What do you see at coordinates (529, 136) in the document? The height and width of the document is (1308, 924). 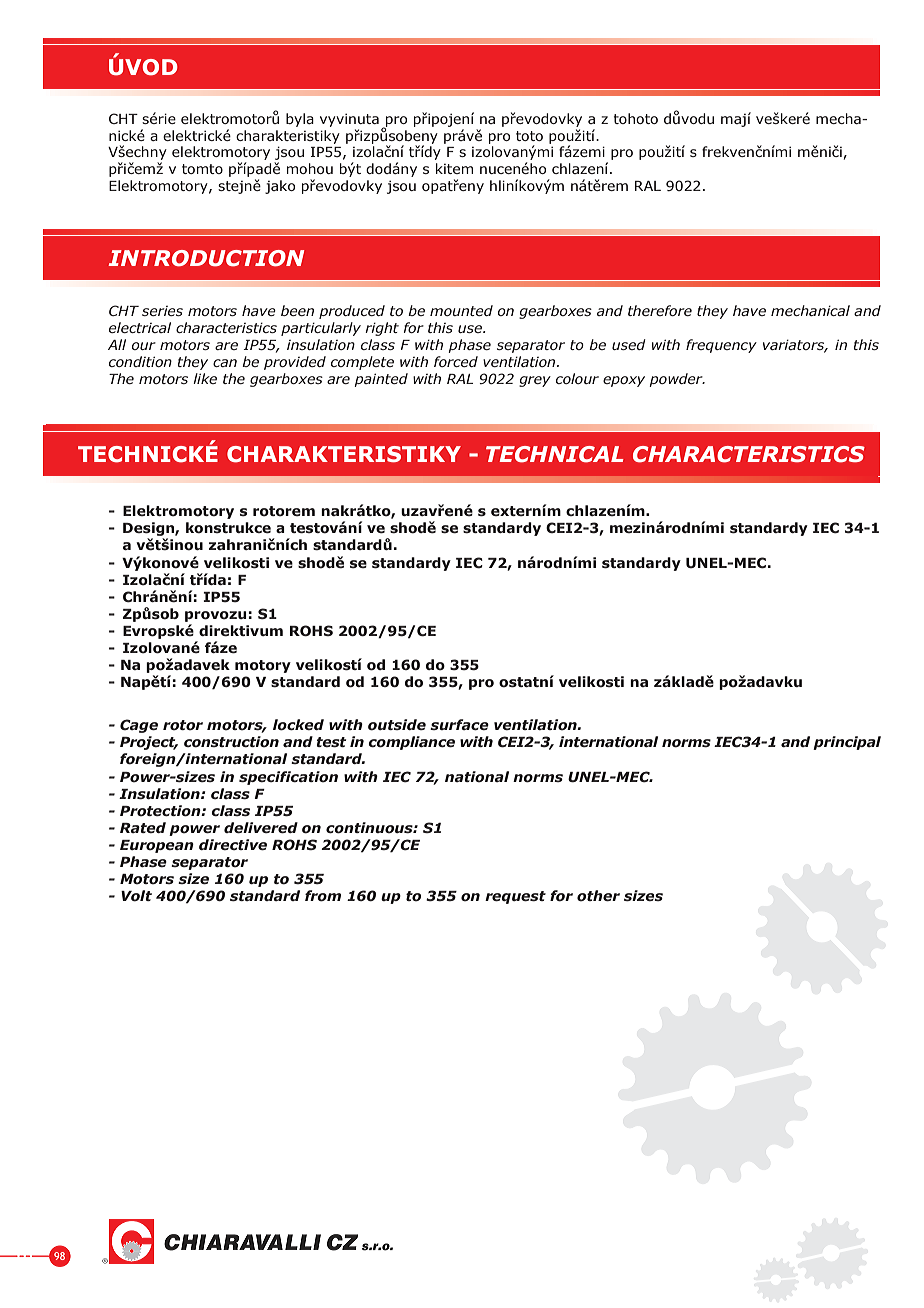 I see `toto` at bounding box center [529, 136].
